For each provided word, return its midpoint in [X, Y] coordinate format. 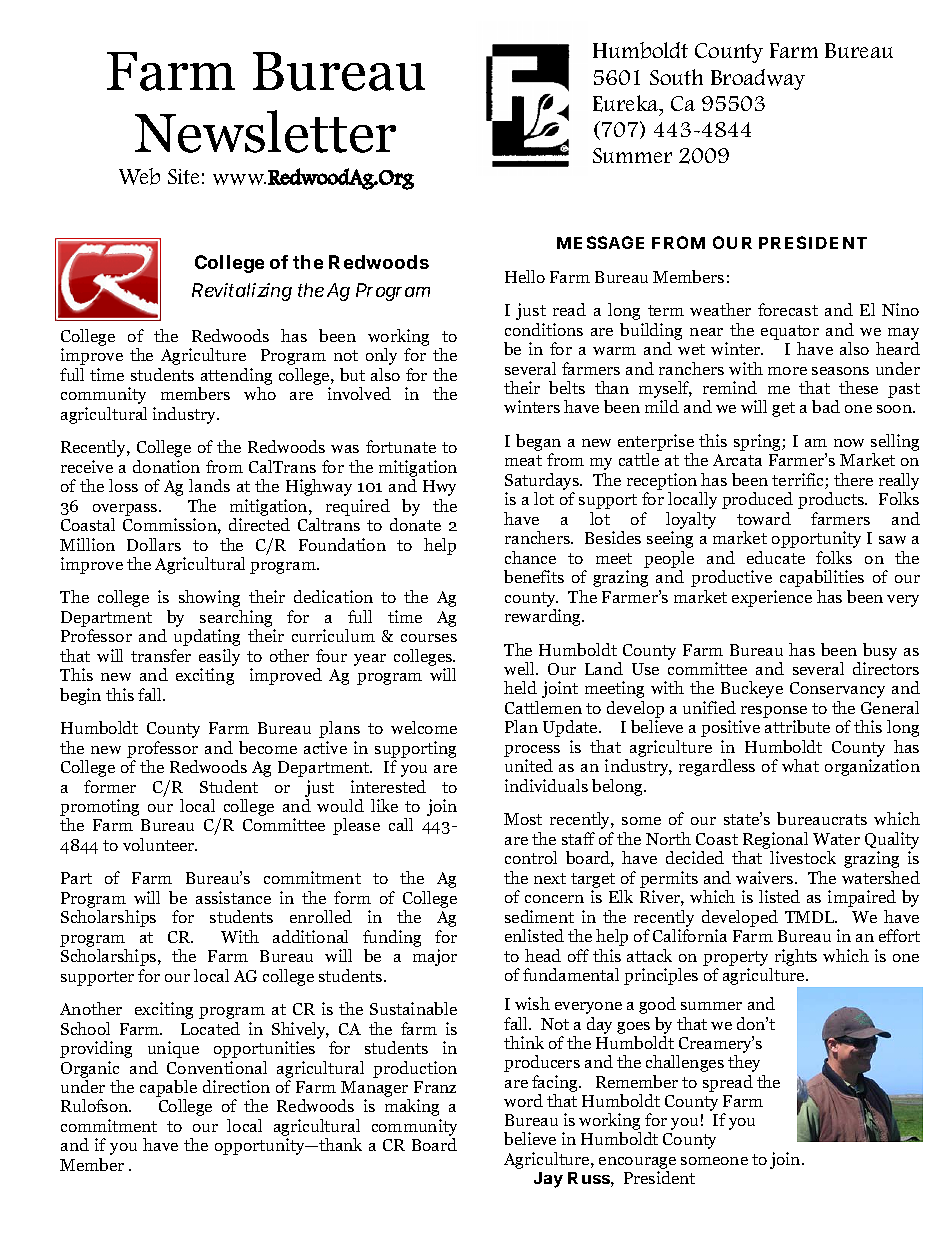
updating [207, 637]
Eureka [627, 103]
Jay [548, 1180]
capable [168, 1090]
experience [772, 598]
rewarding [544, 617]
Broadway [758, 79]
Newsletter [265, 131]
